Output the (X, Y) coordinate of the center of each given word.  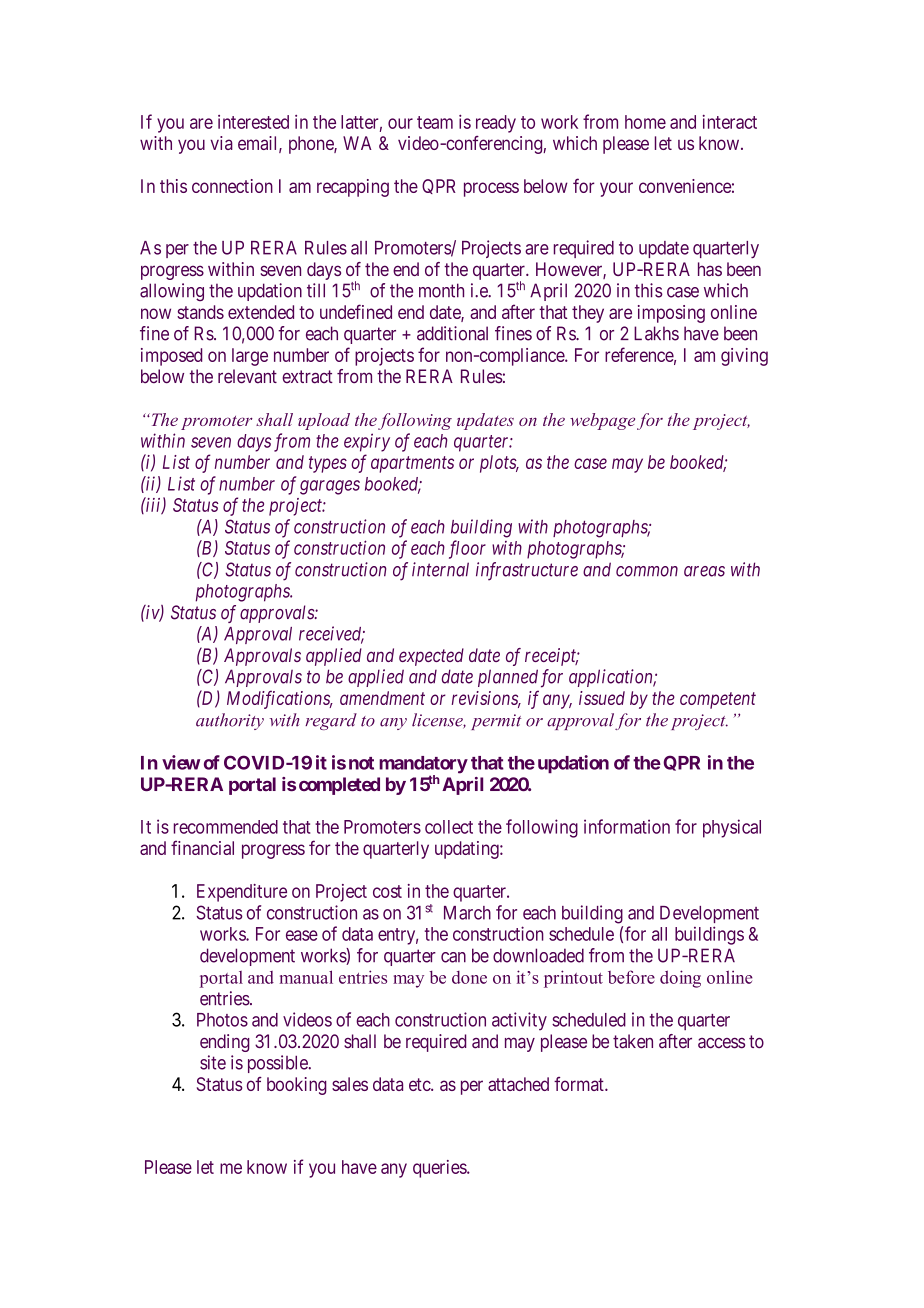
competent (718, 700)
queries (440, 1169)
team (435, 122)
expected (431, 657)
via (221, 143)
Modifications (279, 699)
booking (297, 1086)
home (645, 122)
